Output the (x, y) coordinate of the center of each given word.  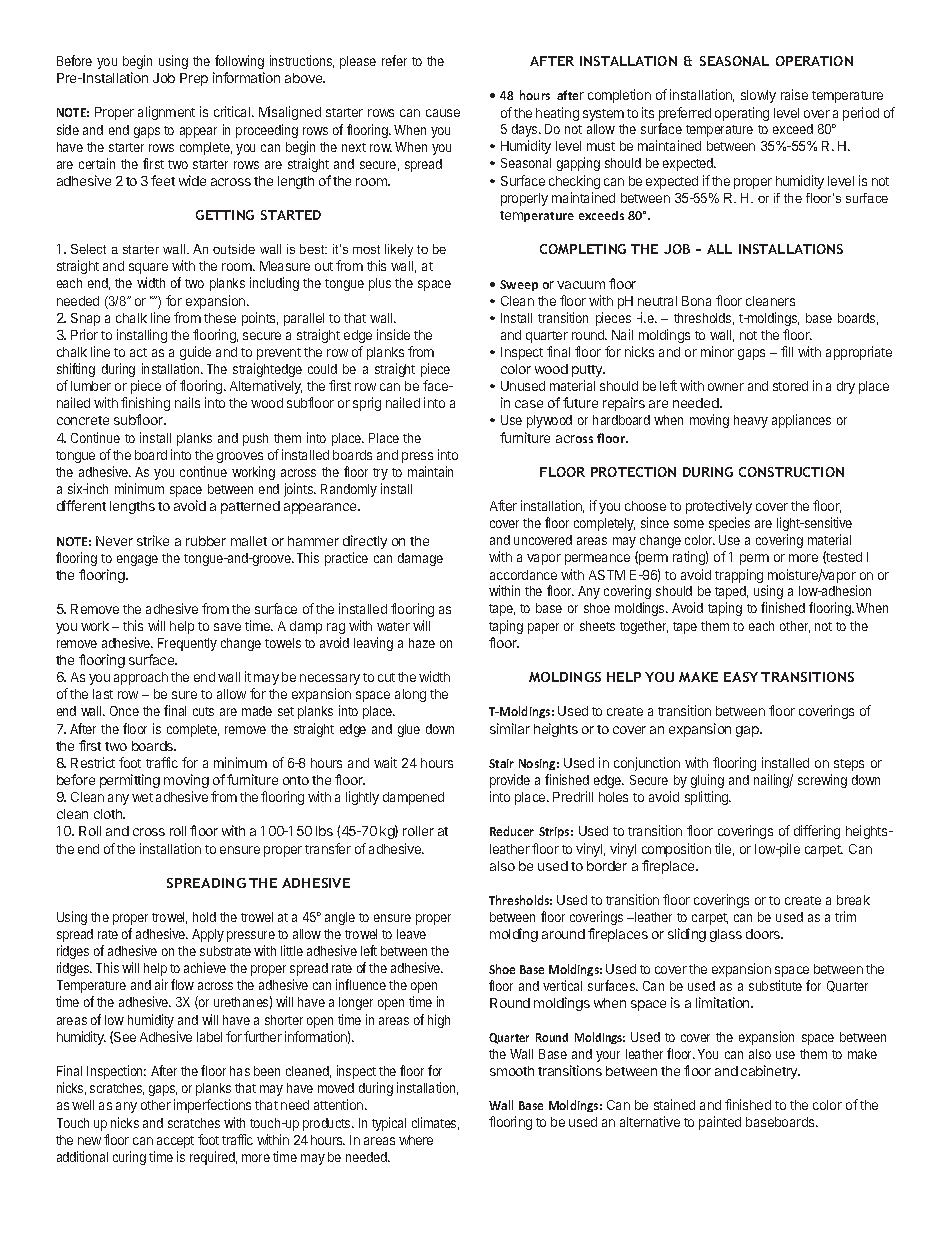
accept (175, 1142)
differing (817, 832)
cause (443, 113)
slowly (758, 96)
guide (195, 353)
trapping (739, 576)
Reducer (512, 831)
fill (787, 351)
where (416, 1140)
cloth (109, 814)
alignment (166, 113)
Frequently (187, 644)
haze (422, 643)
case (529, 404)
